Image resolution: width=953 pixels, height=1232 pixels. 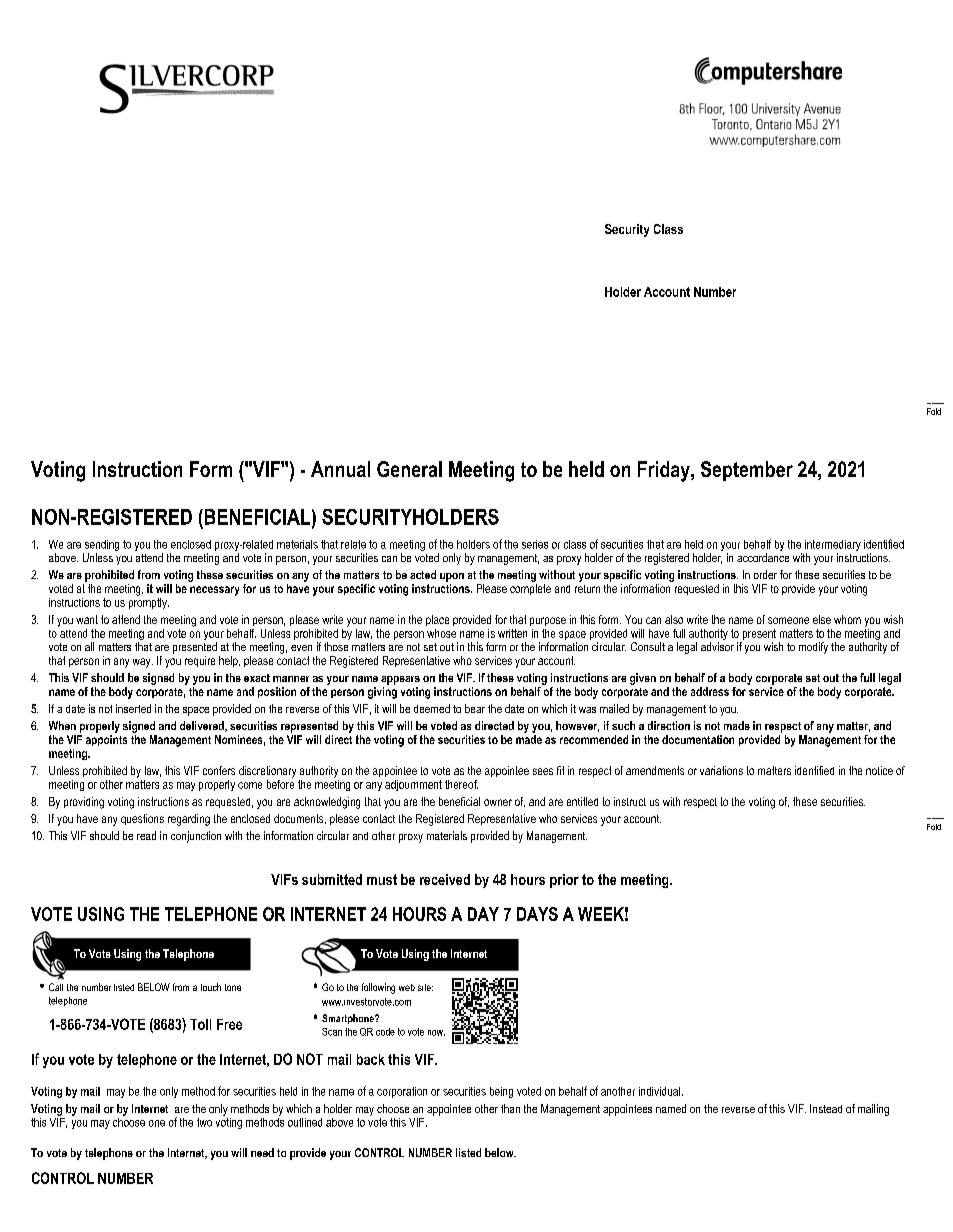 I want to click on read, so click(x=146, y=835).
